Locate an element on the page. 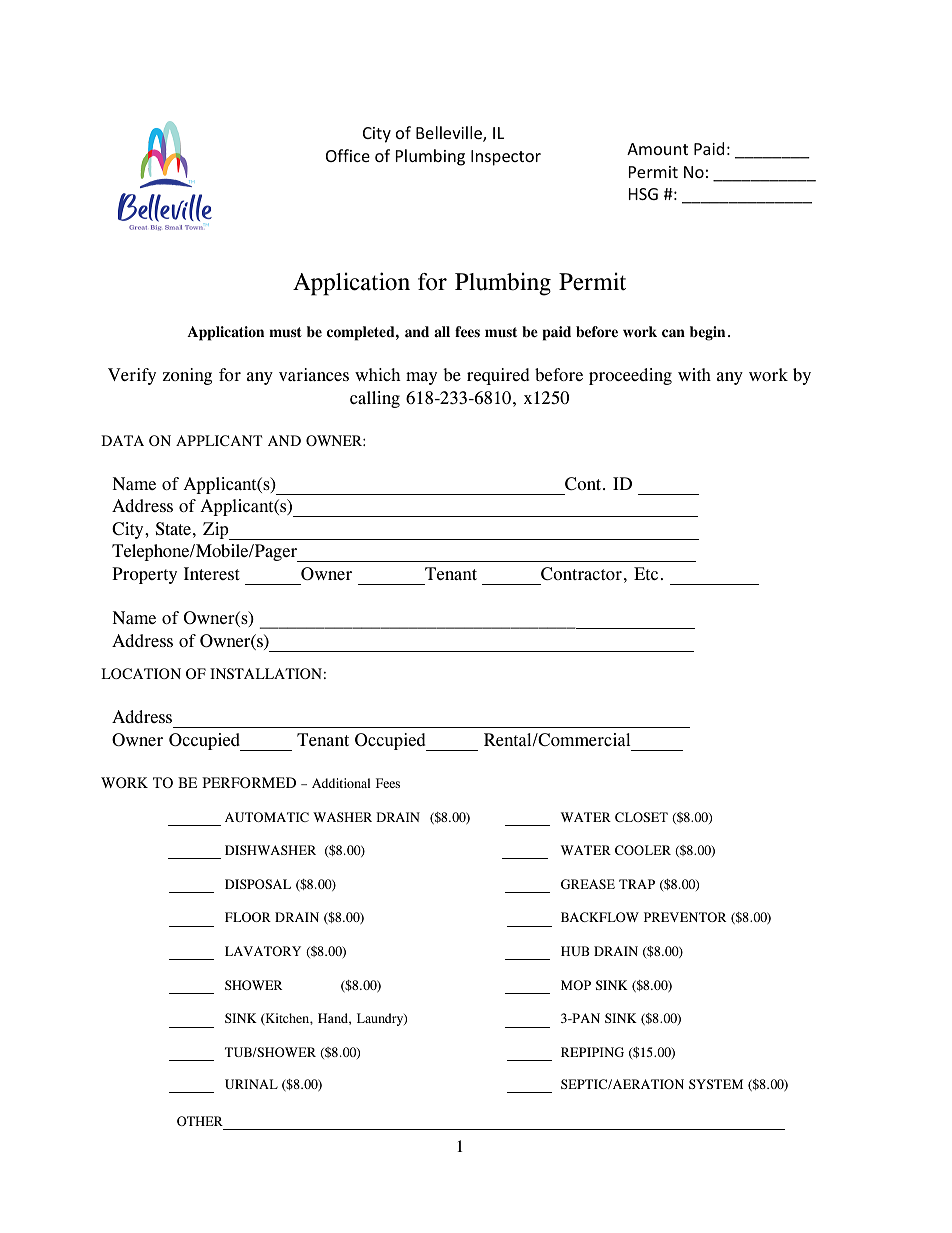  OTHER is located at coordinates (200, 1121).
